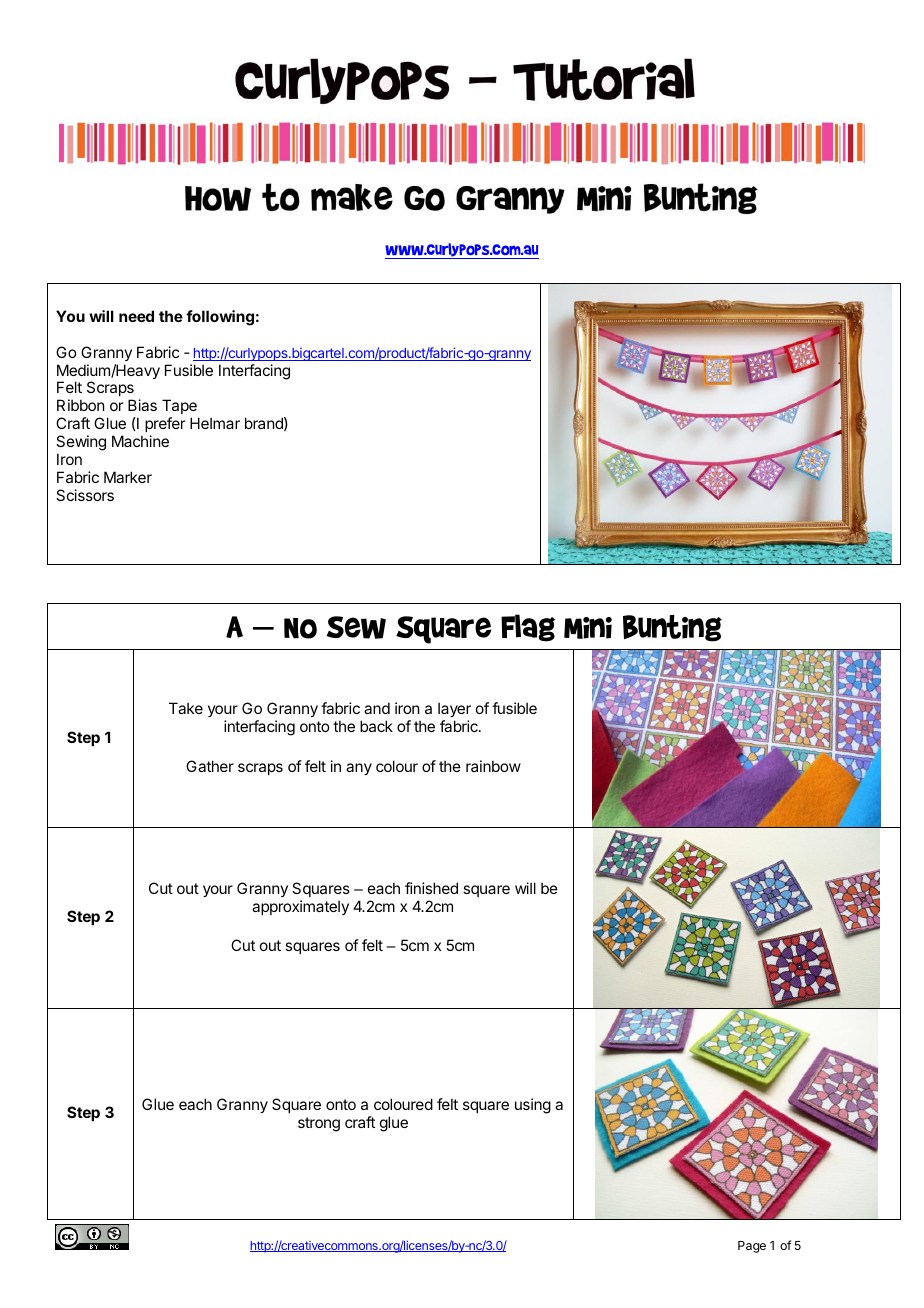 This page has height=1308, width=924. Describe the element at coordinates (186, 708) in the page. I see `Take` at that location.
